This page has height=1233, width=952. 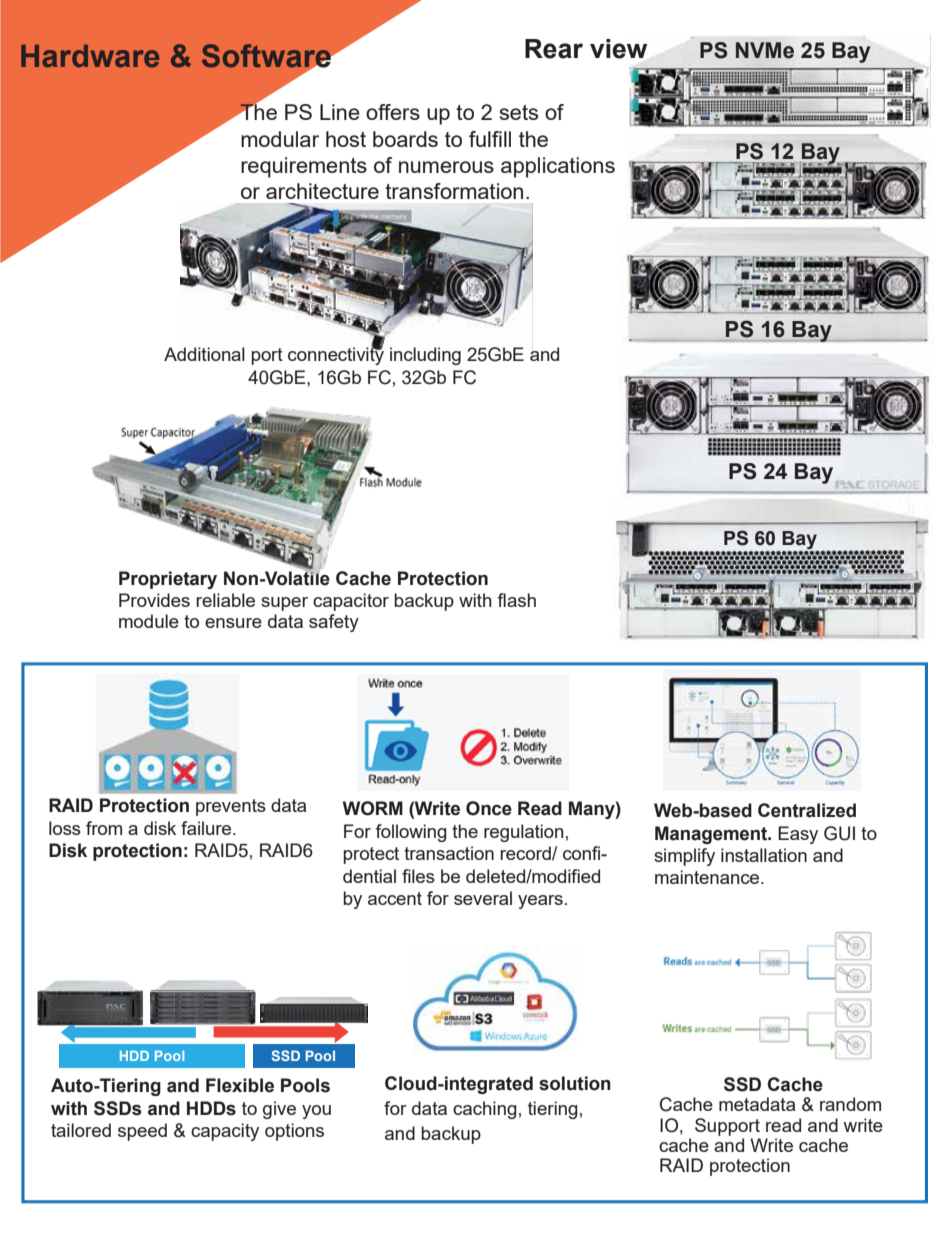 What do you see at coordinates (90, 56) in the page?
I see `Hardware` at bounding box center [90, 56].
